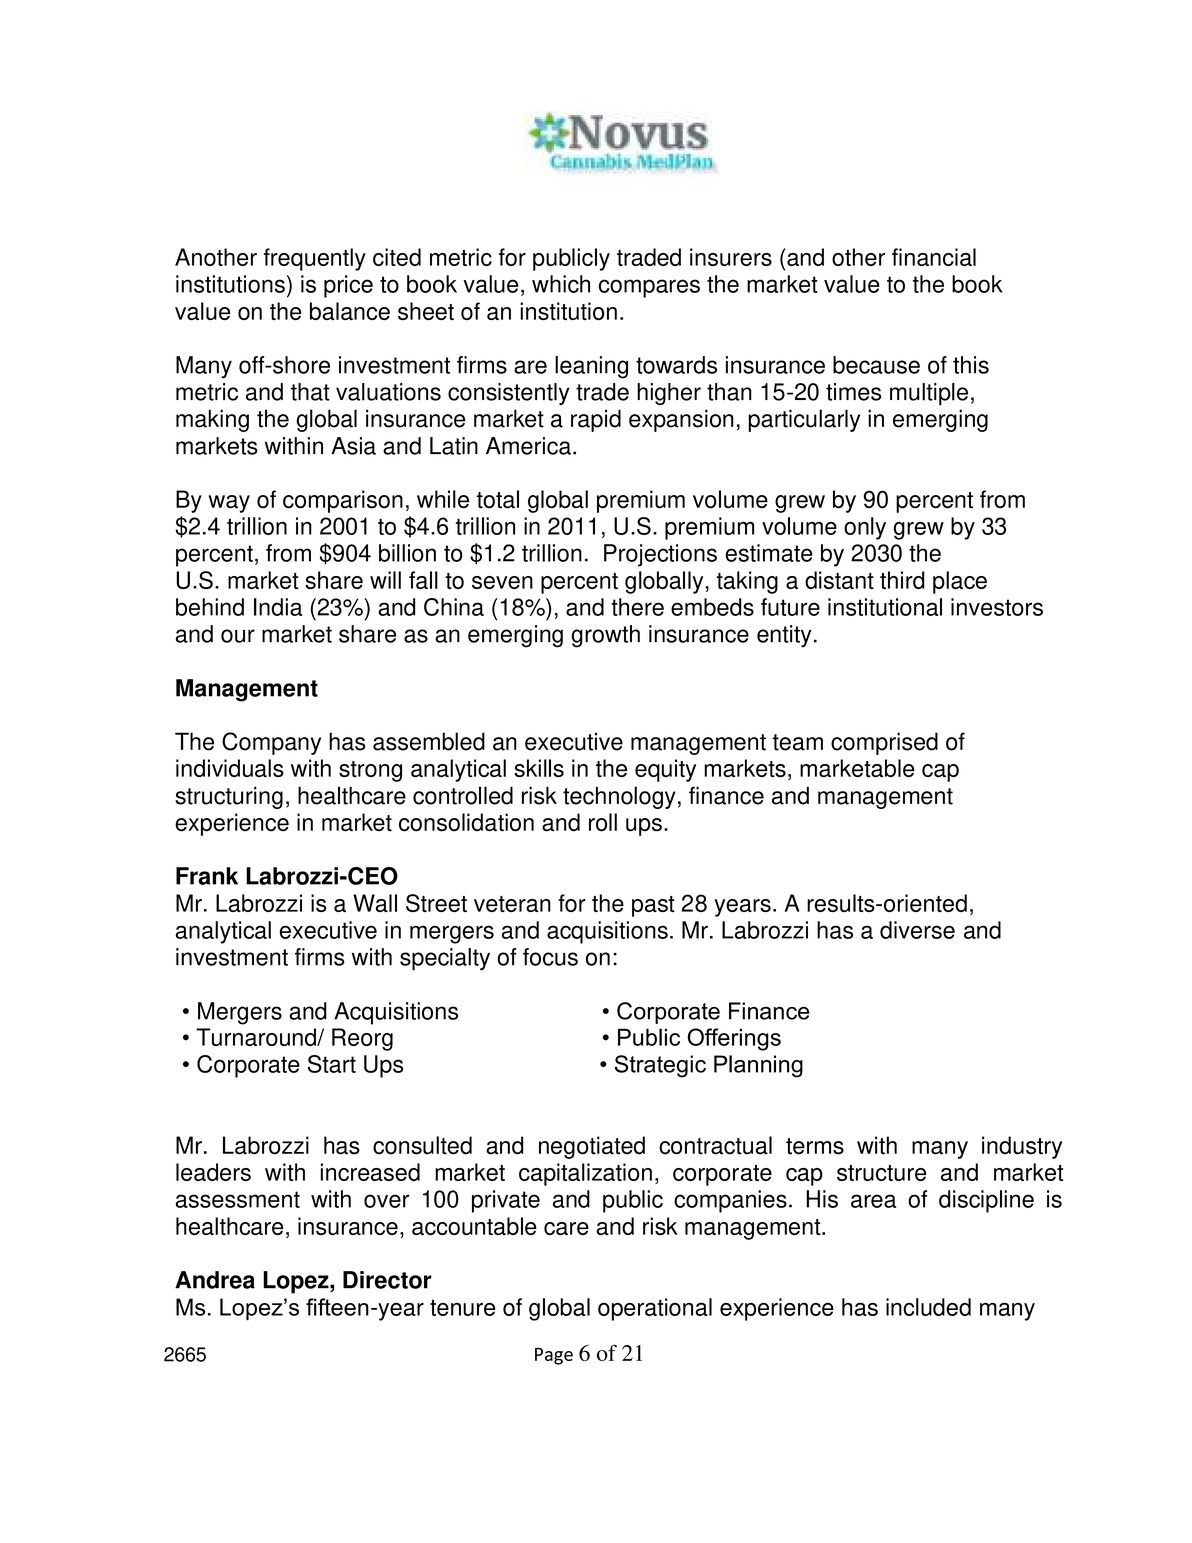 Image resolution: width=1192 pixels, height=1543 pixels. What do you see at coordinates (257, 1037) in the screenshot?
I see `Turnaround` at bounding box center [257, 1037].
